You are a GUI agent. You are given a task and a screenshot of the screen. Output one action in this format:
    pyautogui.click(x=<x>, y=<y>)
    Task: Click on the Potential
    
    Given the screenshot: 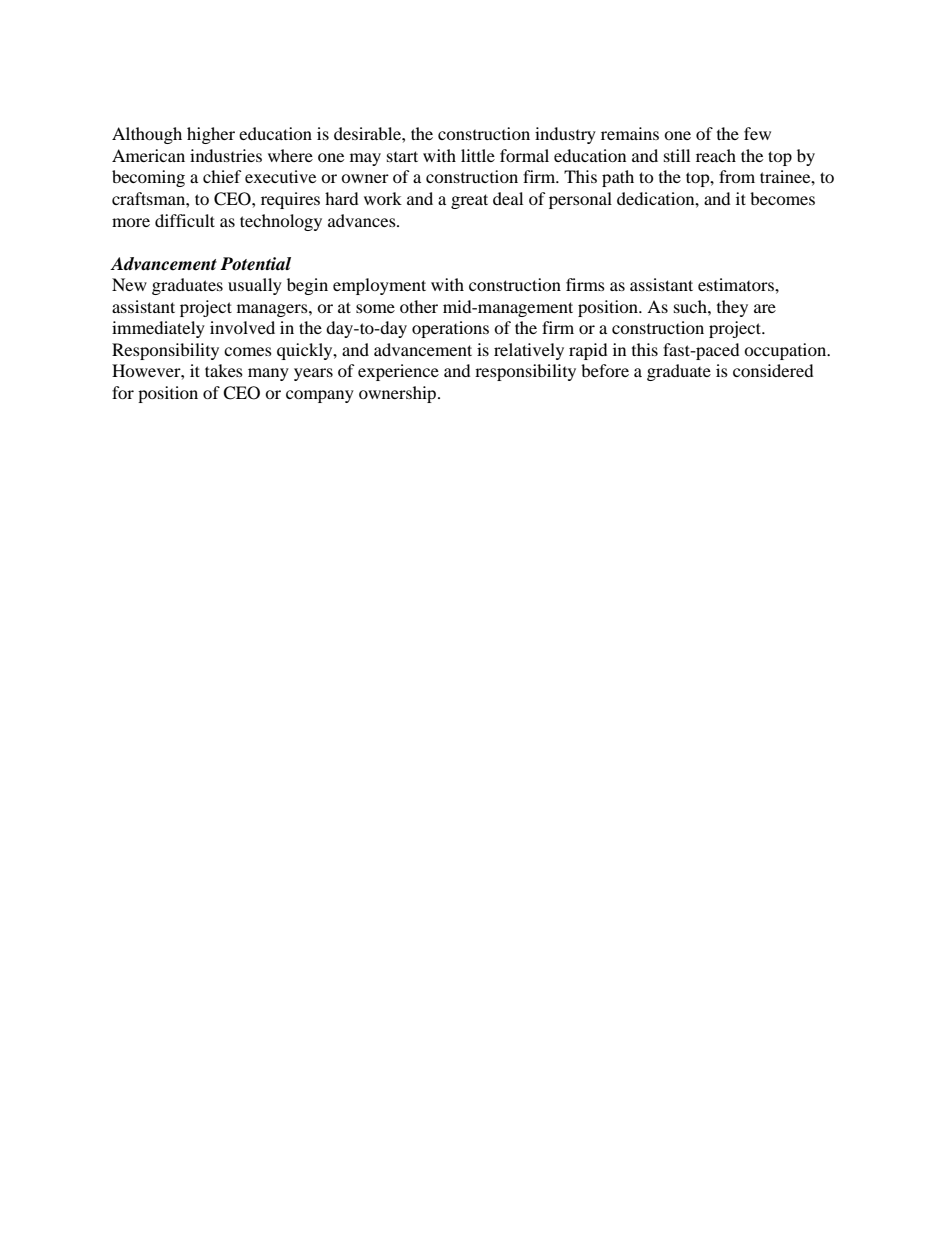 What is the action you would take?
    pyautogui.click(x=255, y=264)
